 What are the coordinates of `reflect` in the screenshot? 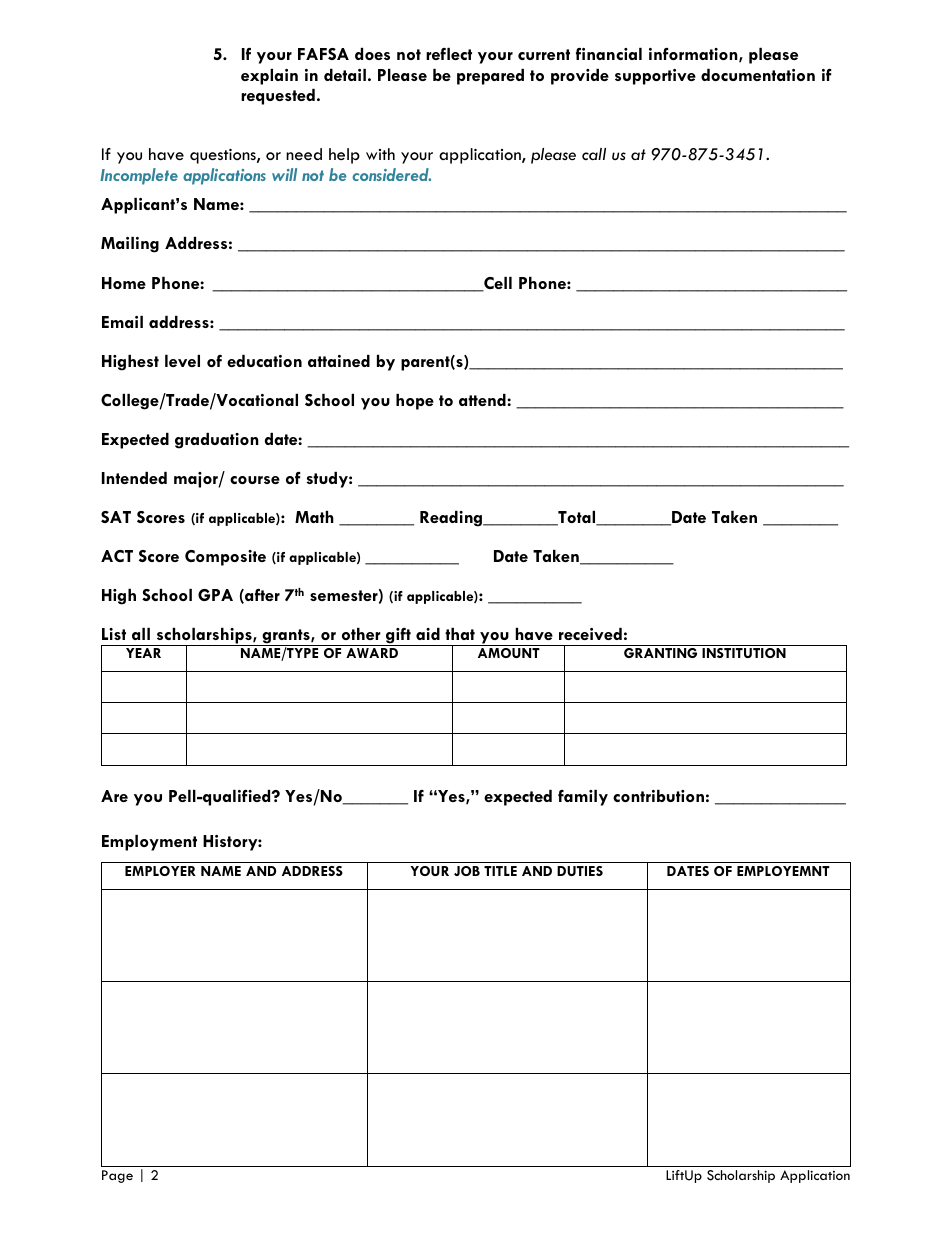 It's located at (449, 54).
